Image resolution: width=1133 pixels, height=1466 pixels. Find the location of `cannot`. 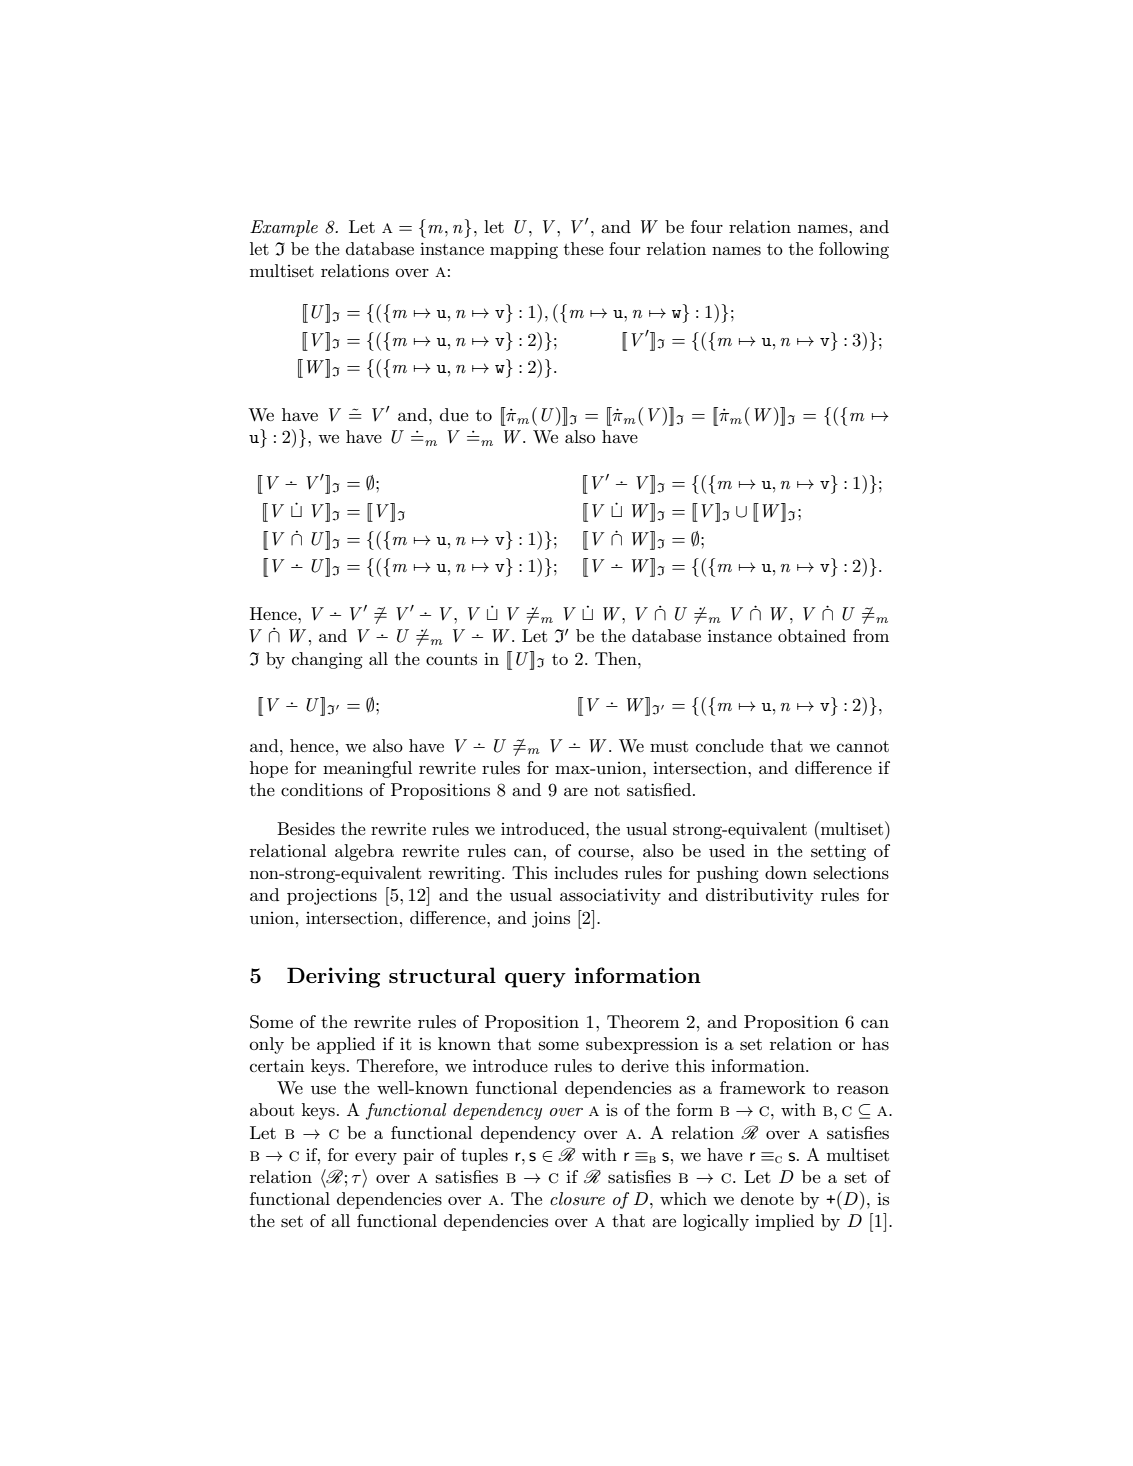

cannot is located at coordinates (863, 746).
